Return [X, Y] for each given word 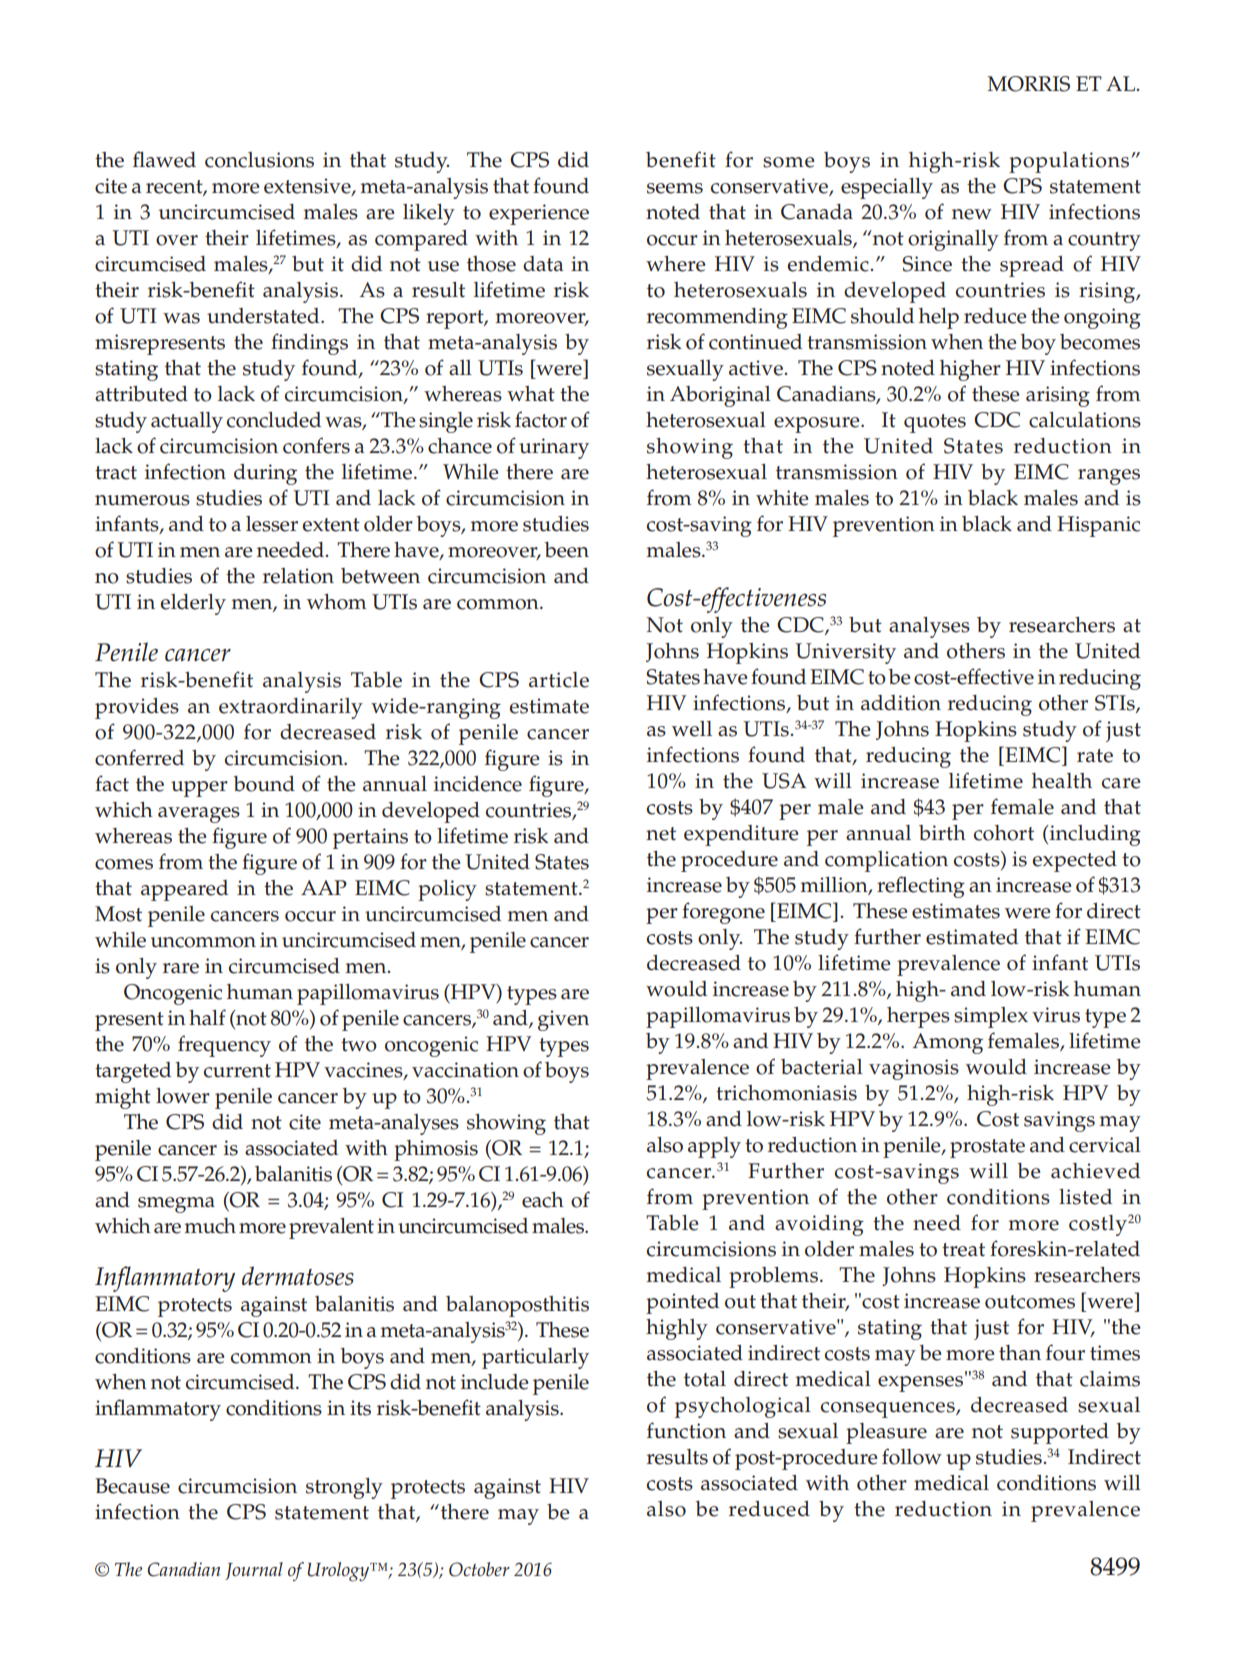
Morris [1028, 84]
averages [199, 815]
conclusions [259, 160]
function [686, 1430]
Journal [254, 1571]
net [661, 834]
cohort [1004, 833]
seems [675, 188]
